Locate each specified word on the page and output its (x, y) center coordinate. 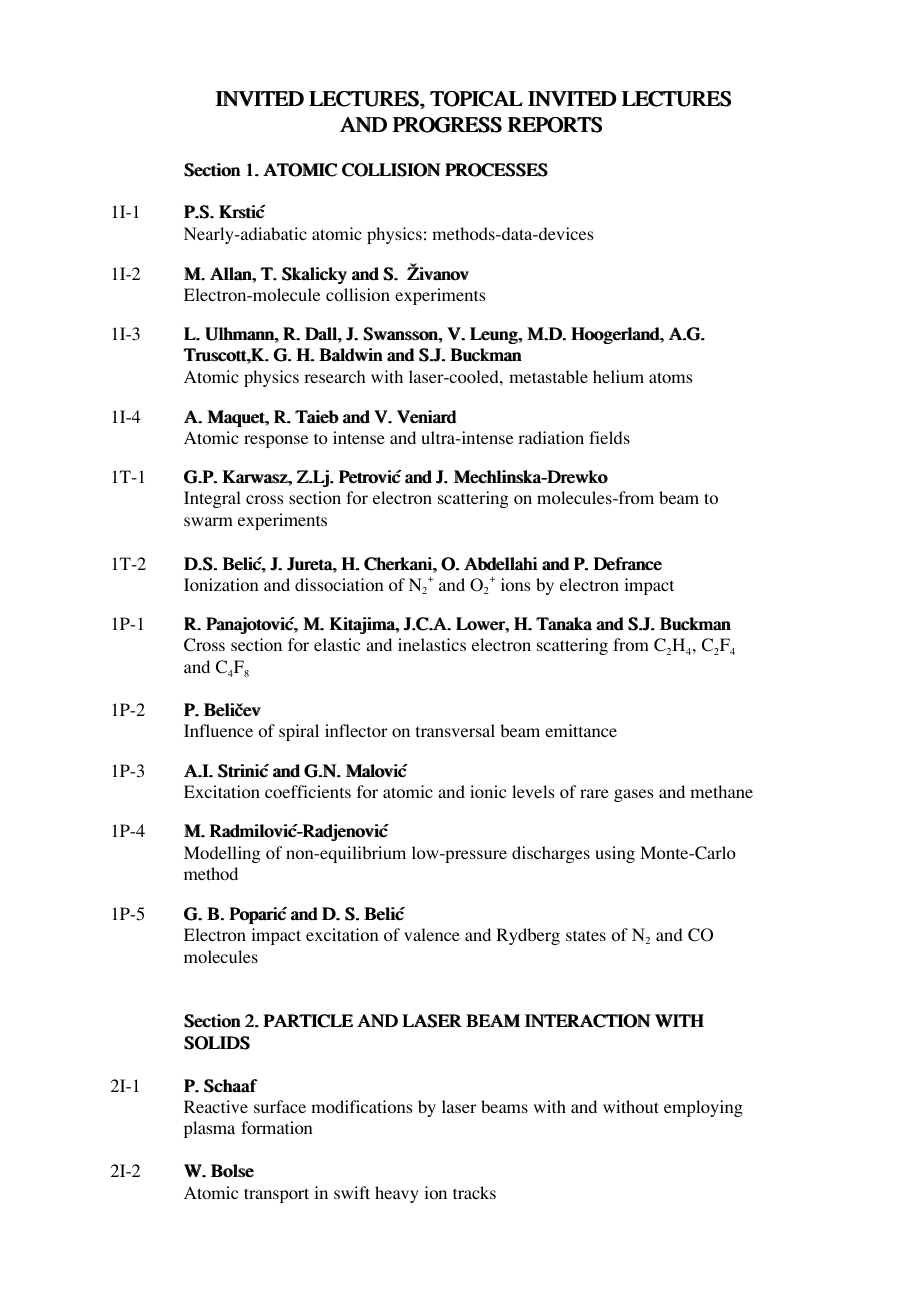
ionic (488, 791)
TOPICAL (476, 99)
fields (609, 437)
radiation (551, 437)
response (276, 441)
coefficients (308, 791)
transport (276, 1195)
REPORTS (554, 125)
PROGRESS (447, 125)
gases (633, 795)
